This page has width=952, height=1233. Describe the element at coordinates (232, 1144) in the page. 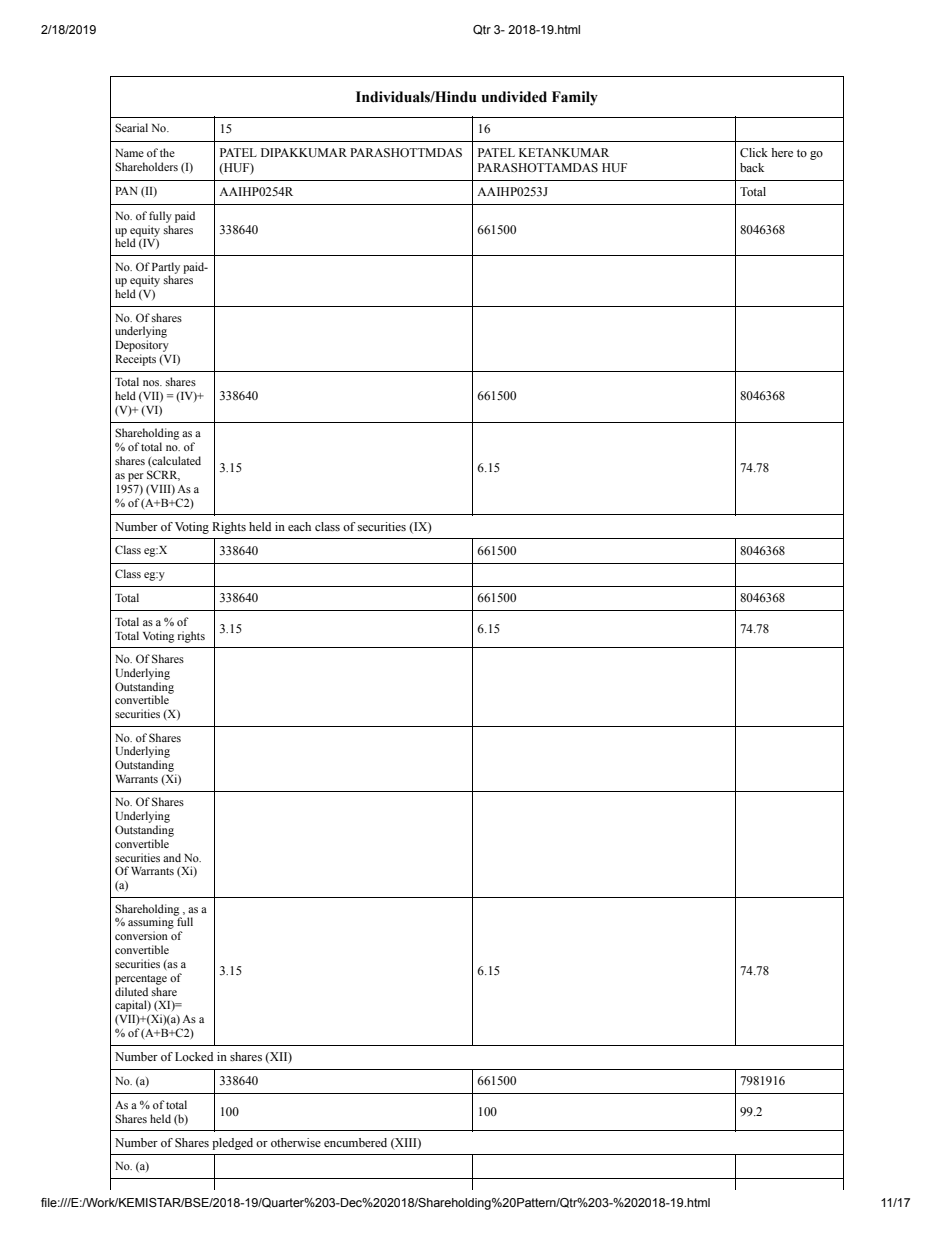

I see `pledged` at that location.
